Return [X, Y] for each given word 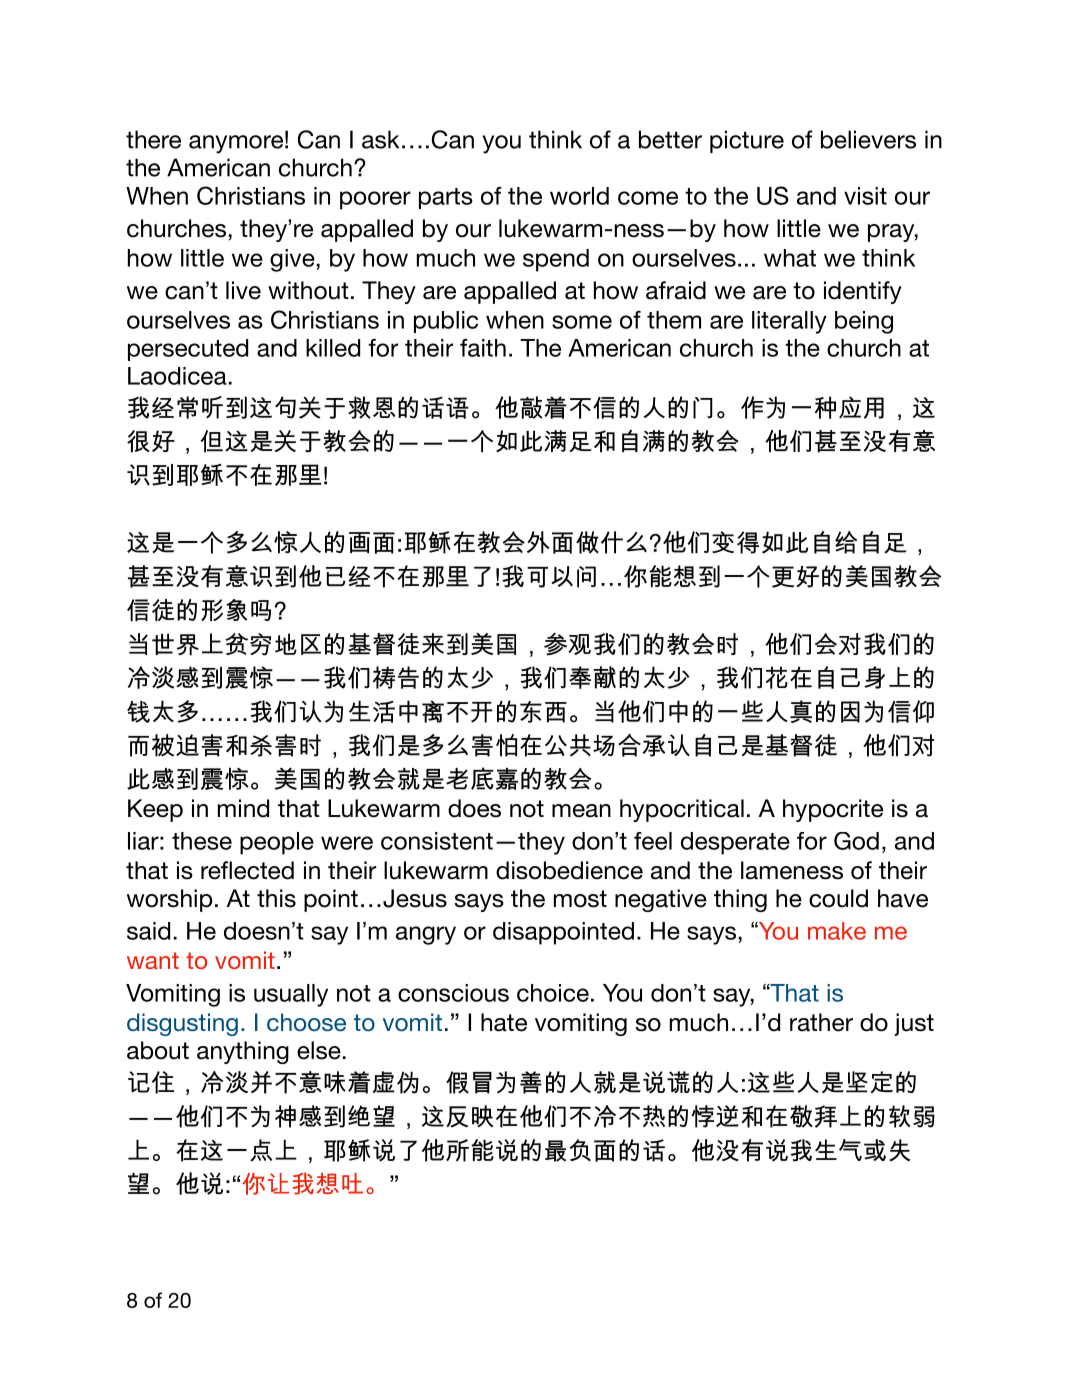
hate [504, 1022]
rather [821, 1022]
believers [868, 139]
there [153, 139]
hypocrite [833, 810]
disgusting [182, 1024]
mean [581, 811]
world [579, 196]
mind [243, 808]
